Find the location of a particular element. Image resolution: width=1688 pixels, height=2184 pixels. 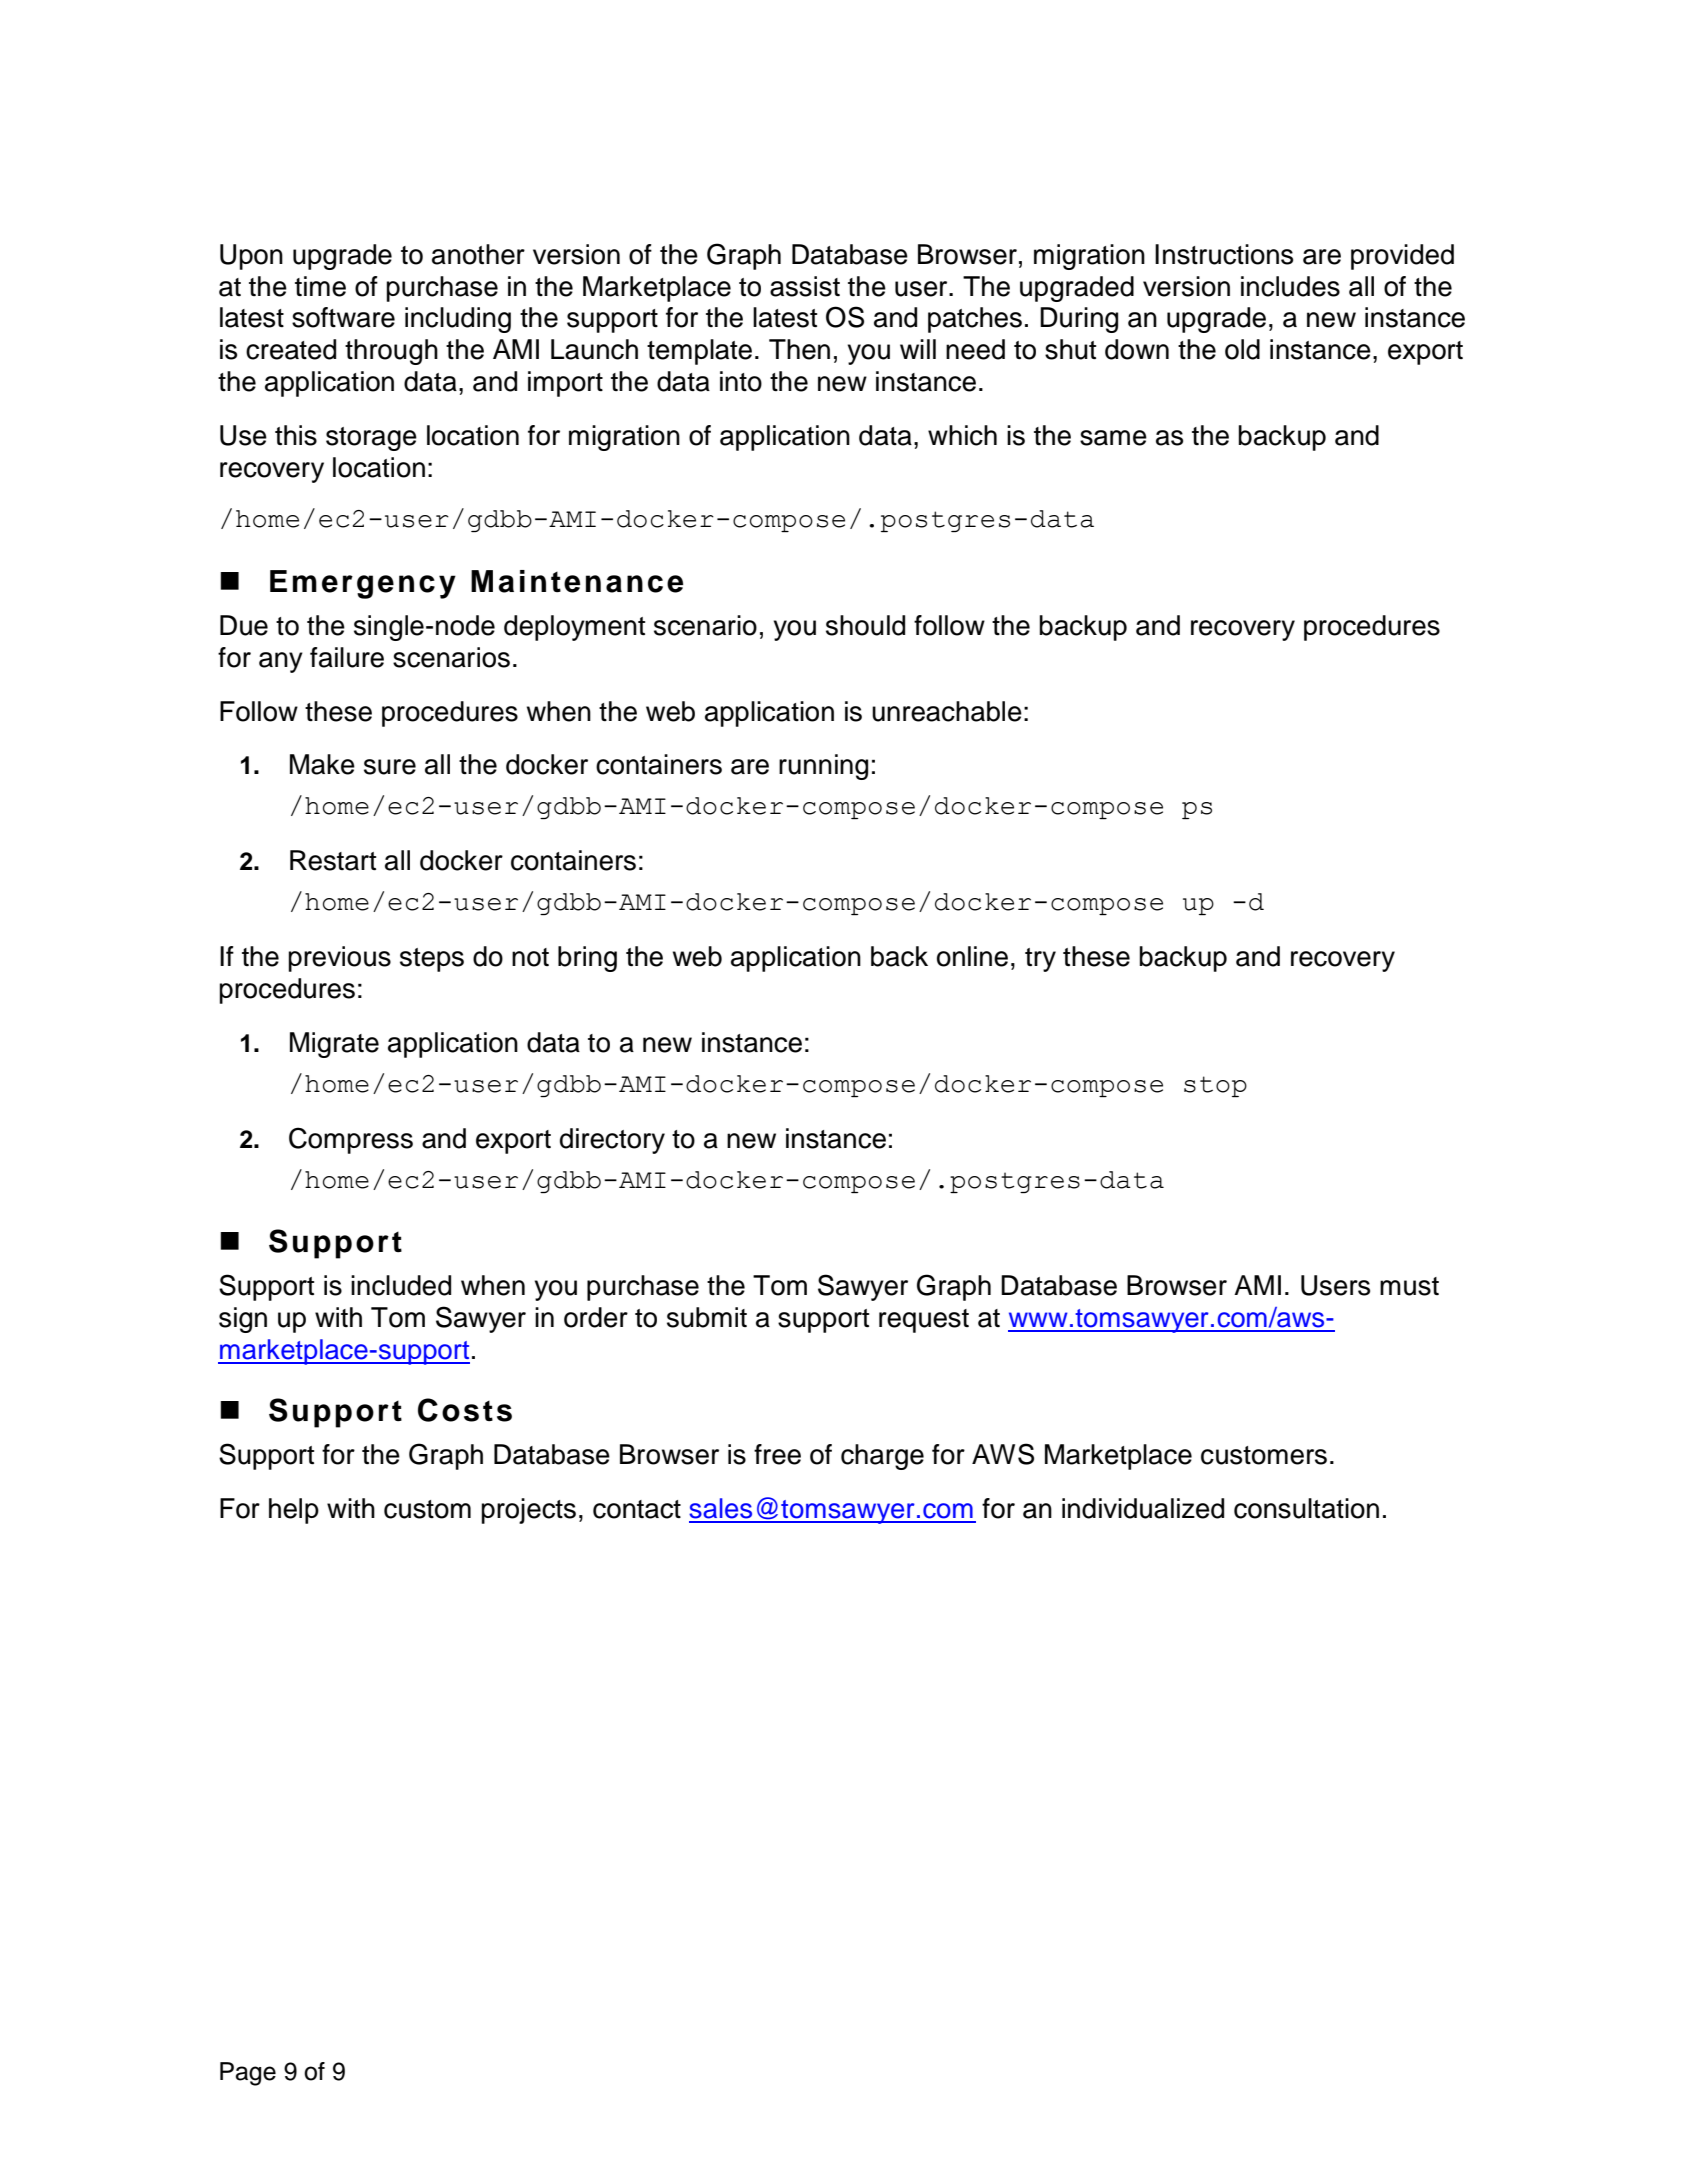

contact is located at coordinates (637, 1509).
